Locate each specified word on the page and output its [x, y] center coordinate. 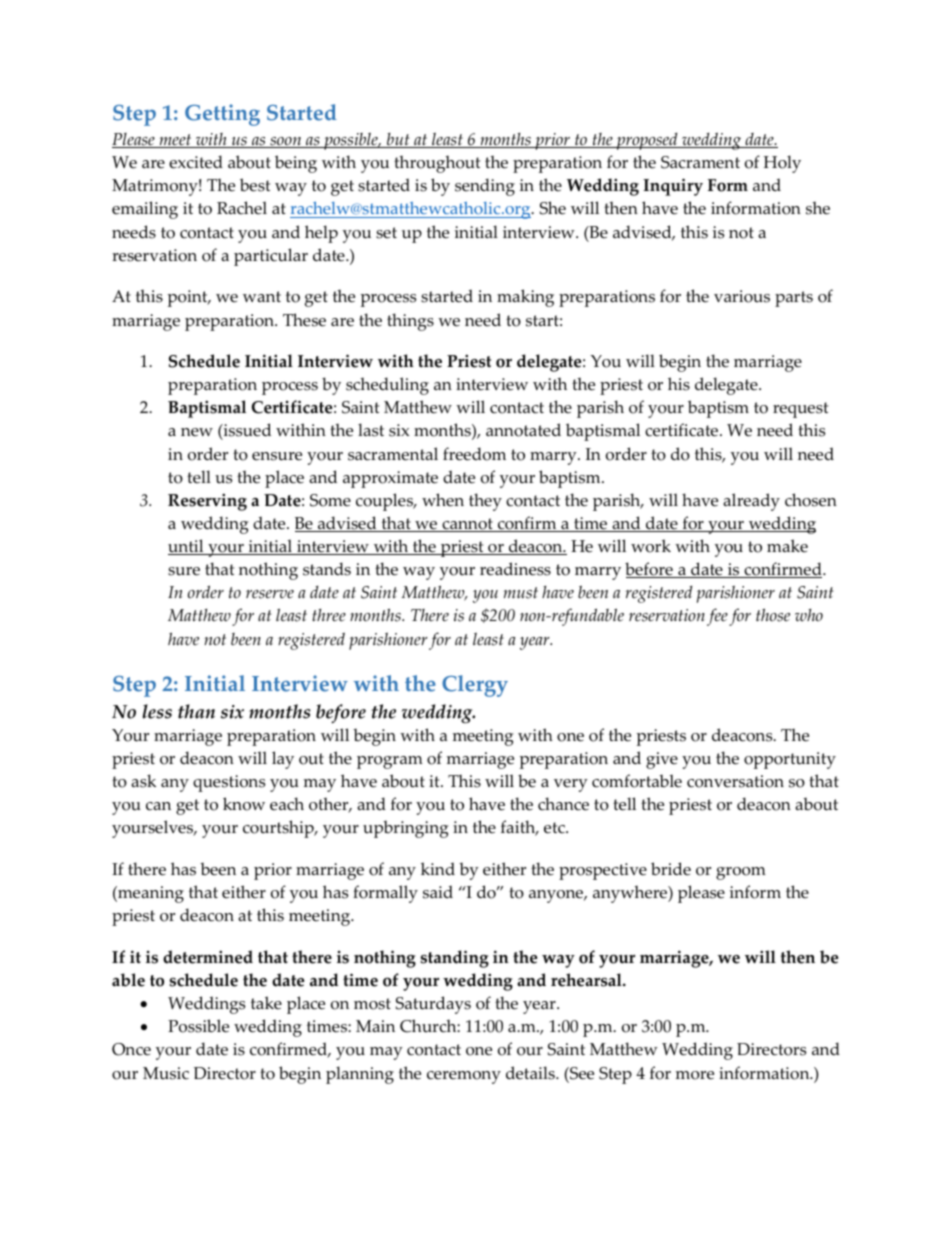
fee [717, 617]
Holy [782, 164]
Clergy [475, 686]
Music [166, 1073]
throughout [437, 164]
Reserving [207, 502]
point [188, 298]
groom [741, 873]
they [485, 502]
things [410, 322]
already [751, 502]
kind [438, 868]
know [244, 804]
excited [196, 162]
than [196, 711]
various [742, 296]
